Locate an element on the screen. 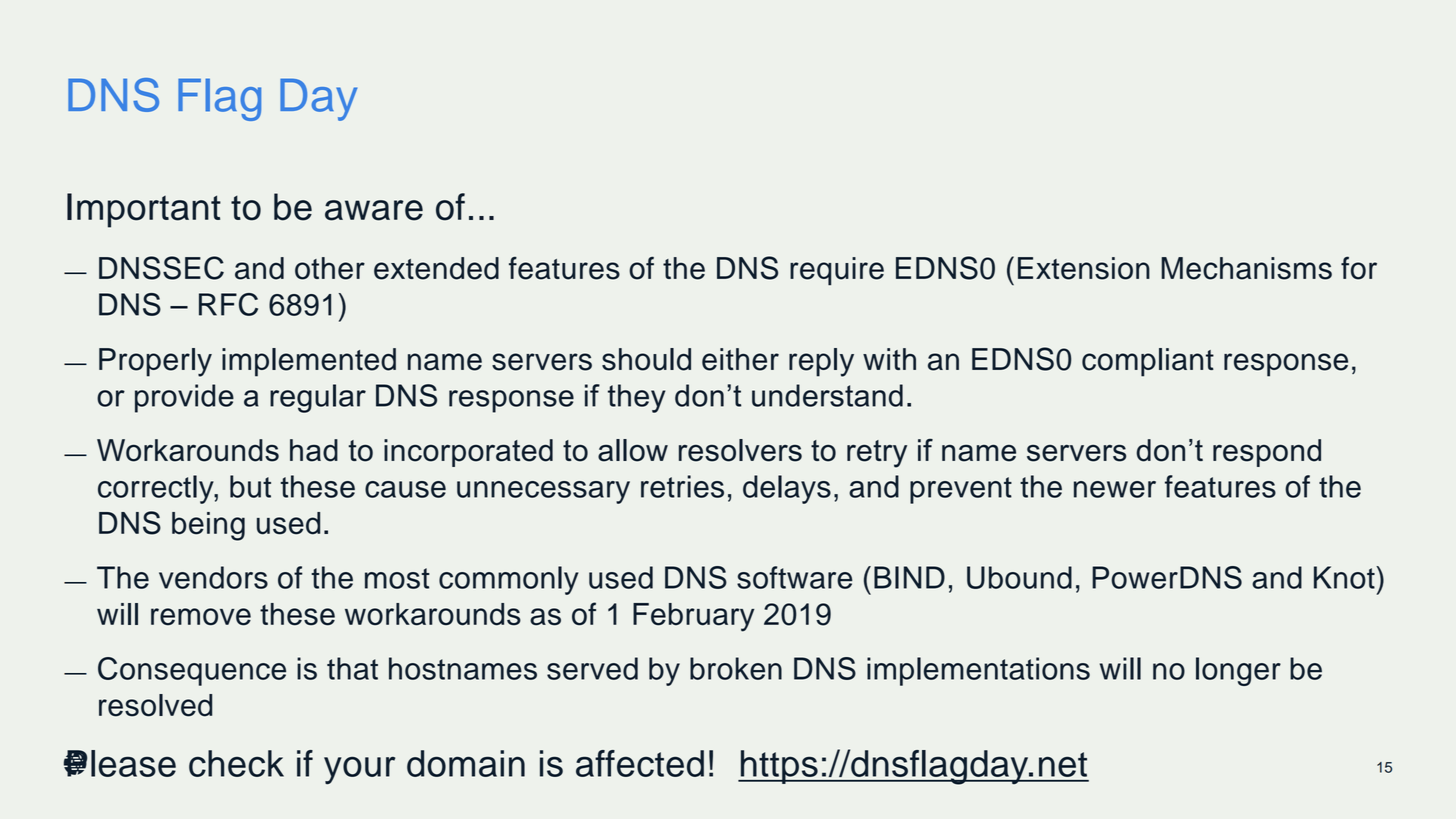  check is located at coordinates (236, 763).
